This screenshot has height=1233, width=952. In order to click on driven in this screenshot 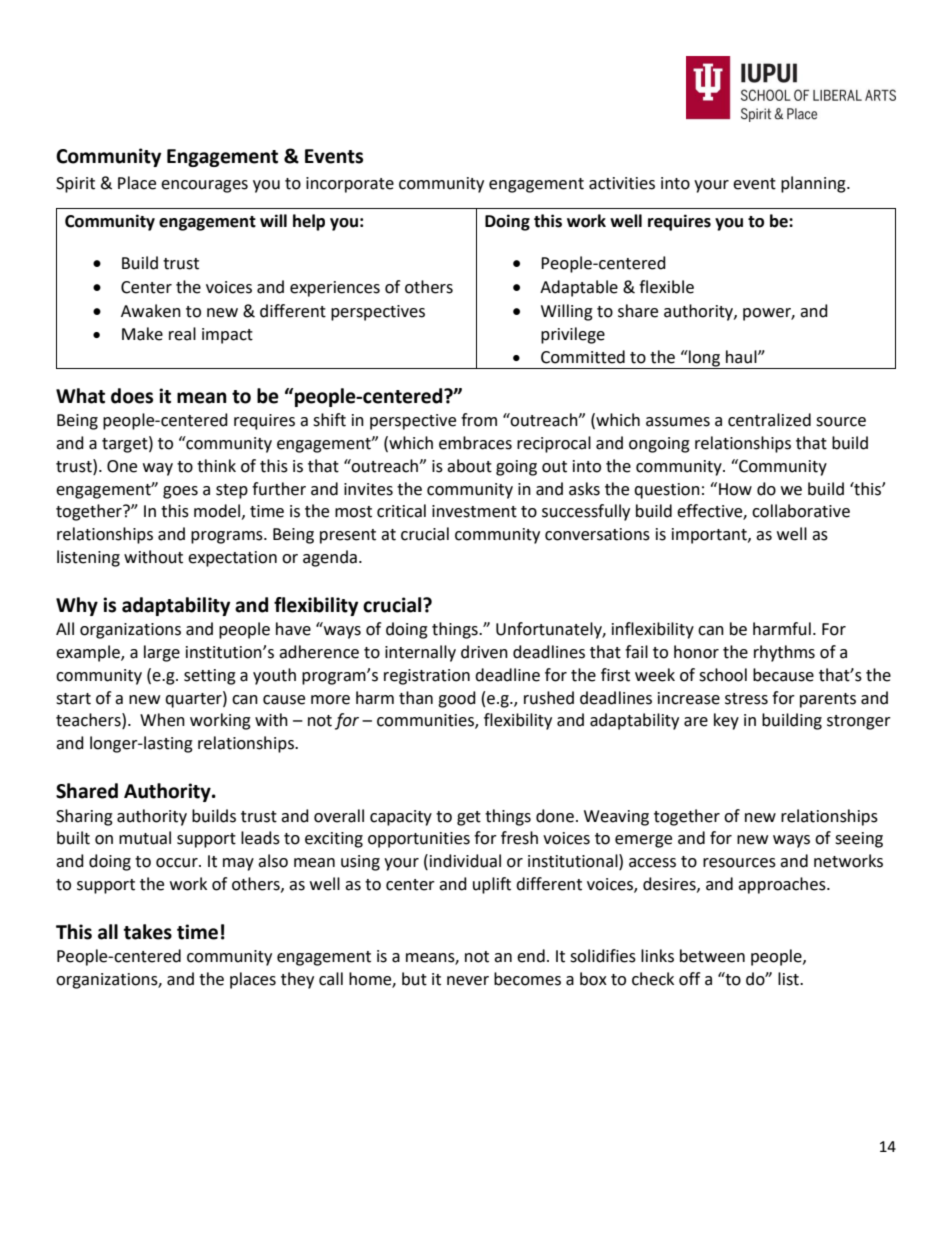, I will do `click(484, 652)`.
